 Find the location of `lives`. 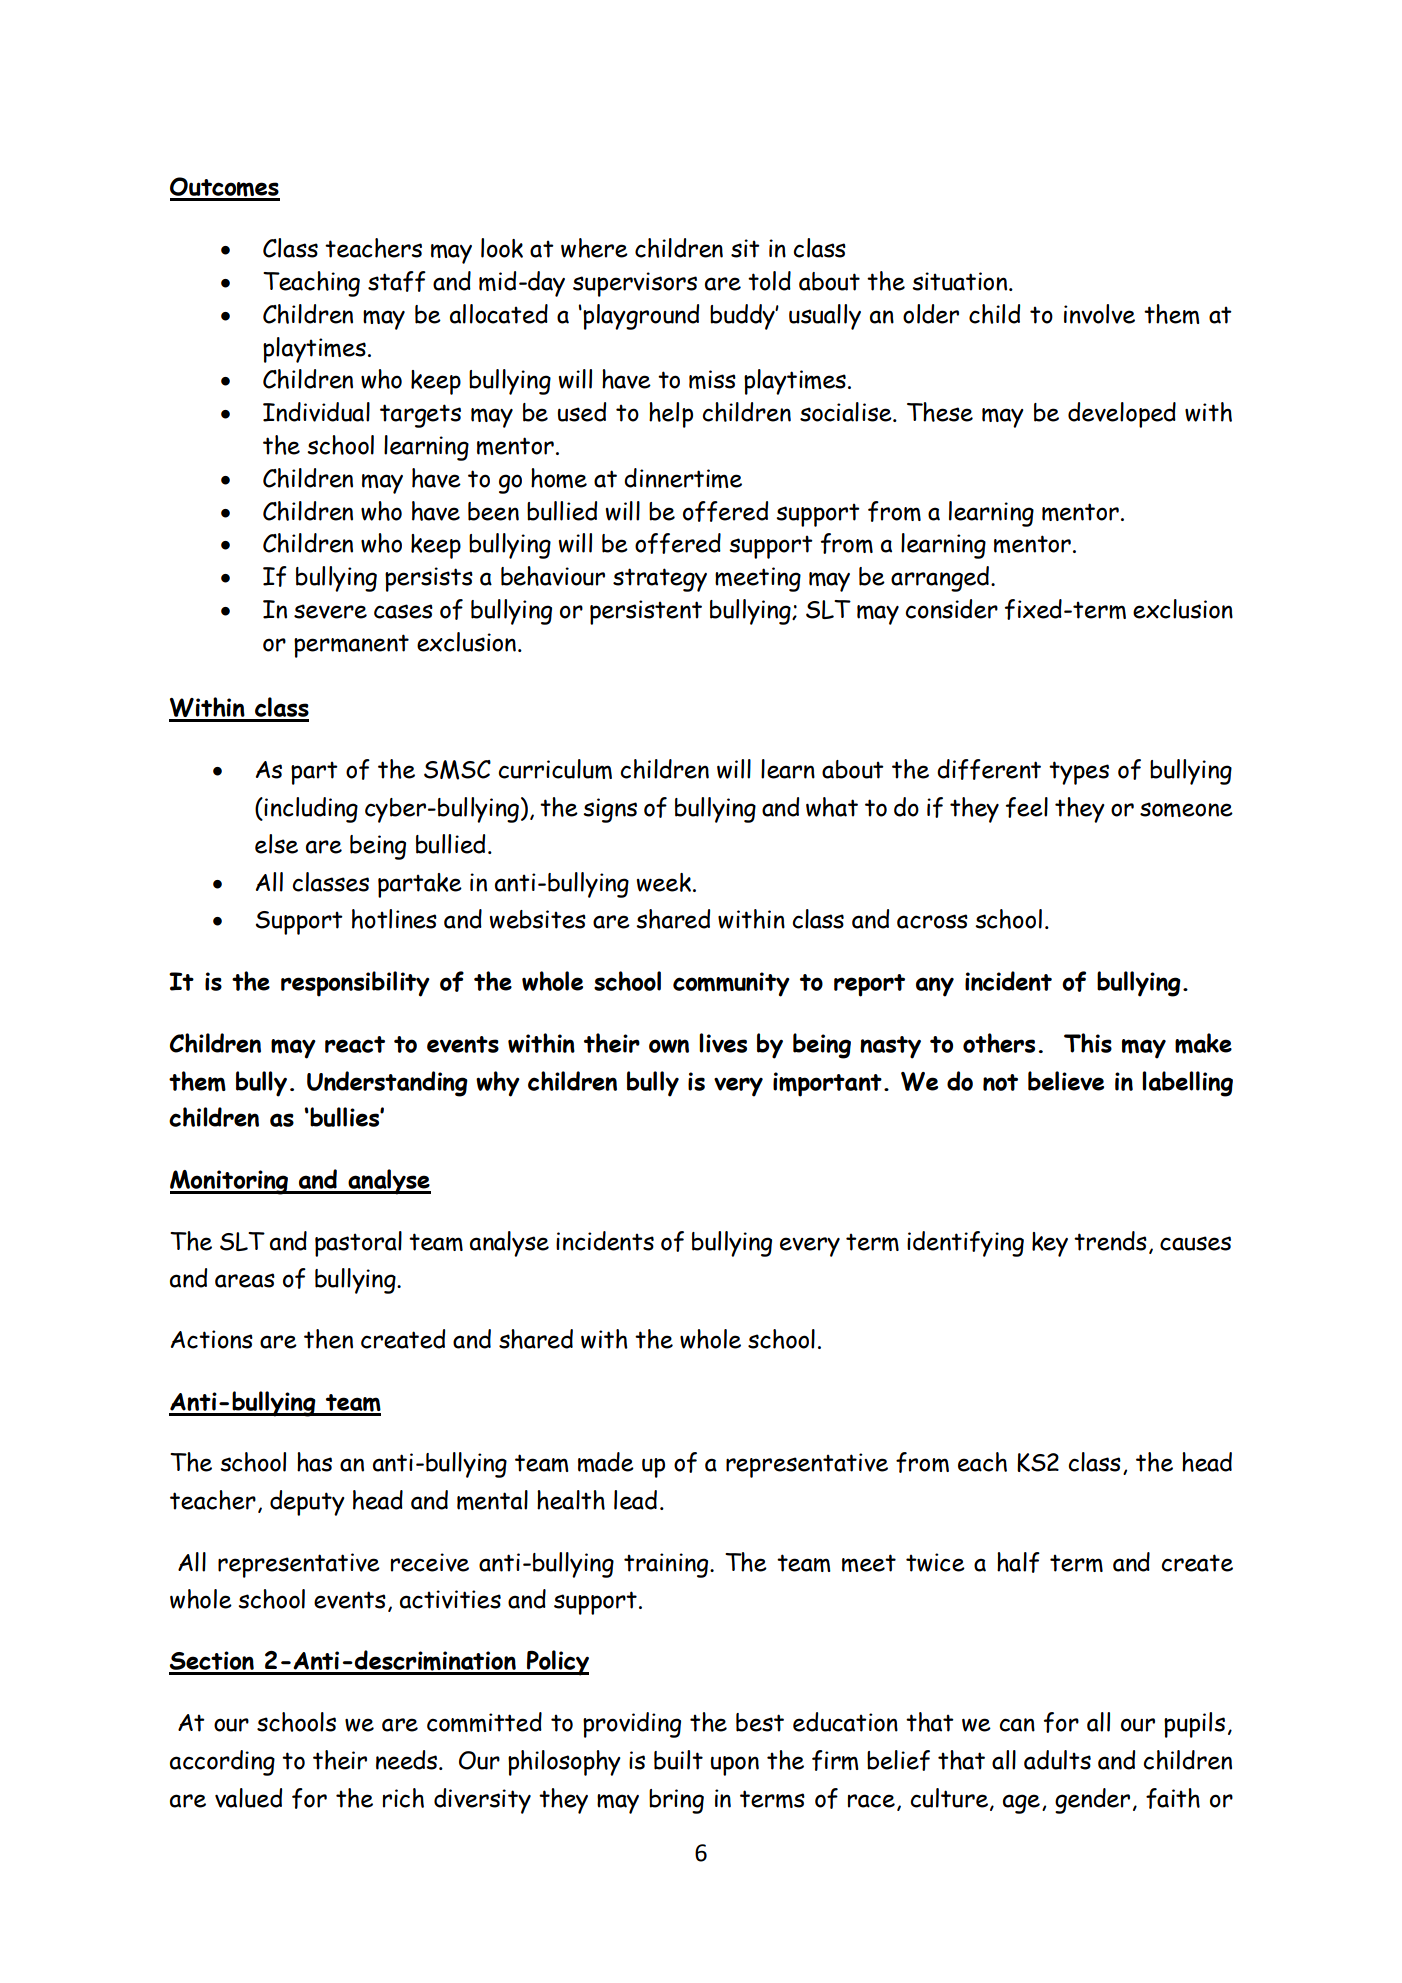

lives is located at coordinates (723, 1043).
